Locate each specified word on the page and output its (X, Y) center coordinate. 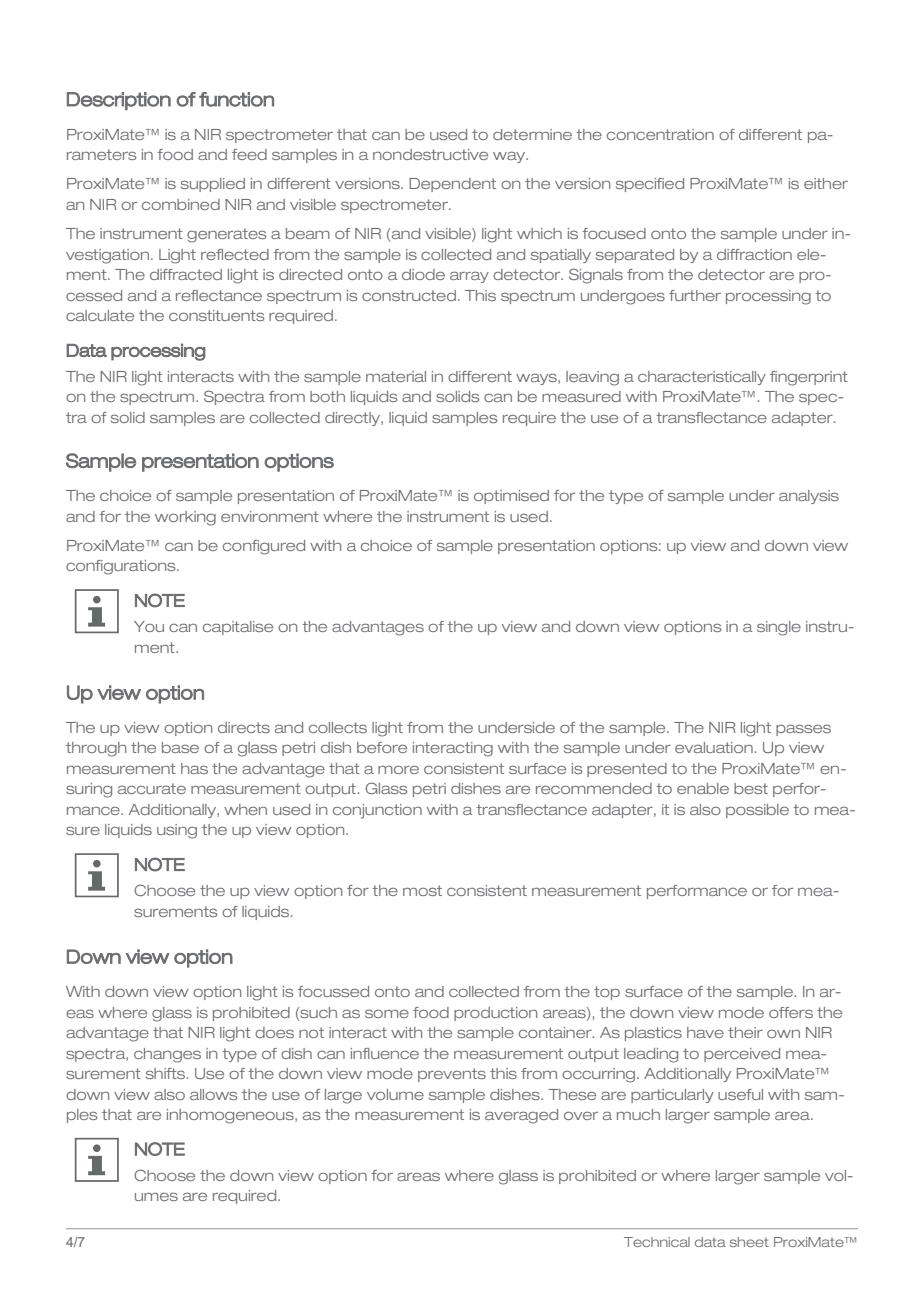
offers (791, 1012)
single (779, 628)
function (236, 99)
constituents (216, 315)
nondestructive (430, 154)
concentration (660, 134)
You (149, 626)
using (177, 831)
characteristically (702, 378)
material (396, 376)
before (382, 747)
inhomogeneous (231, 1116)
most (422, 890)
